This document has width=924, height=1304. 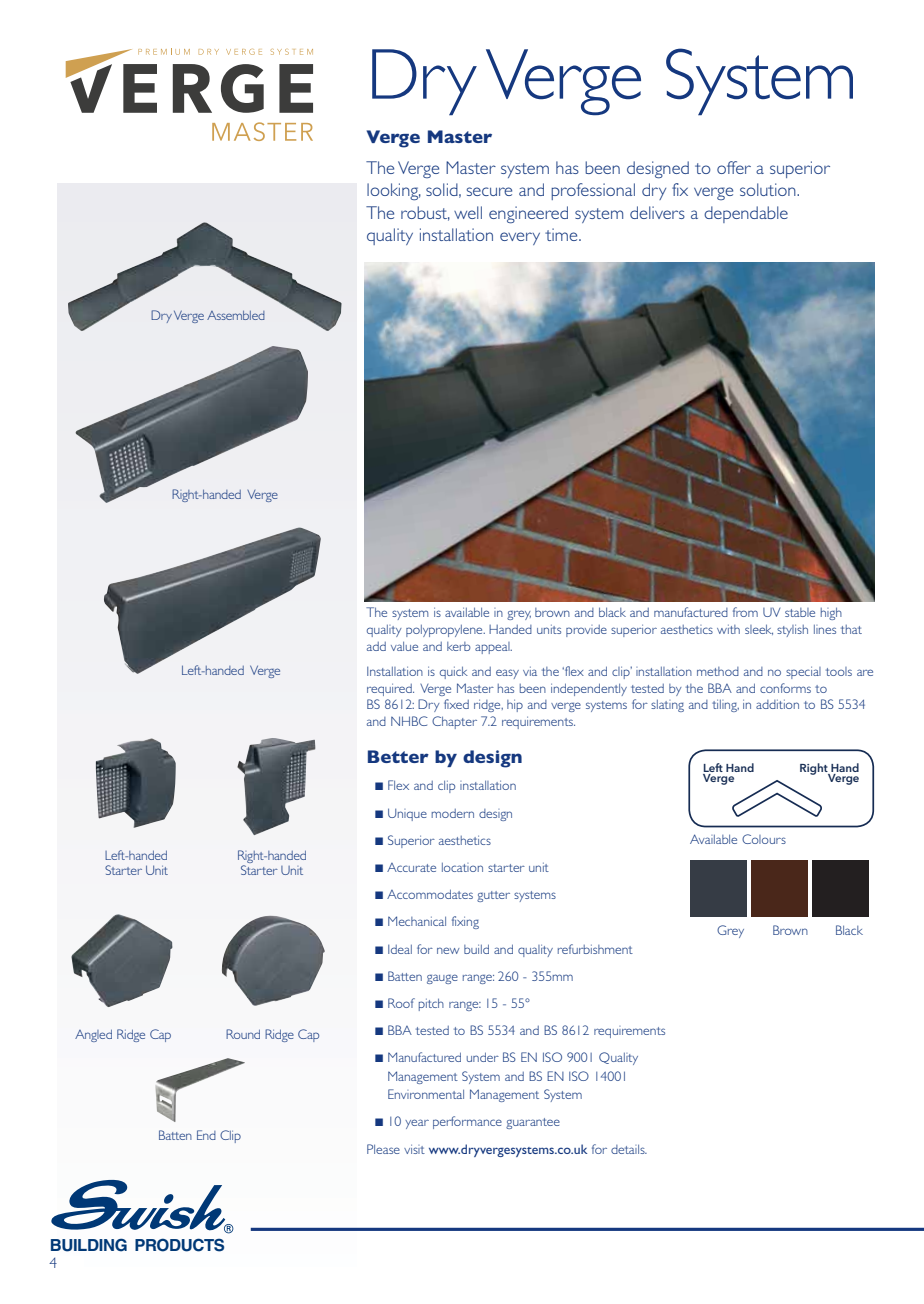 What do you see at coordinates (431, 1004) in the document?
I see `pitch` at bounding box center [431, 1004].
